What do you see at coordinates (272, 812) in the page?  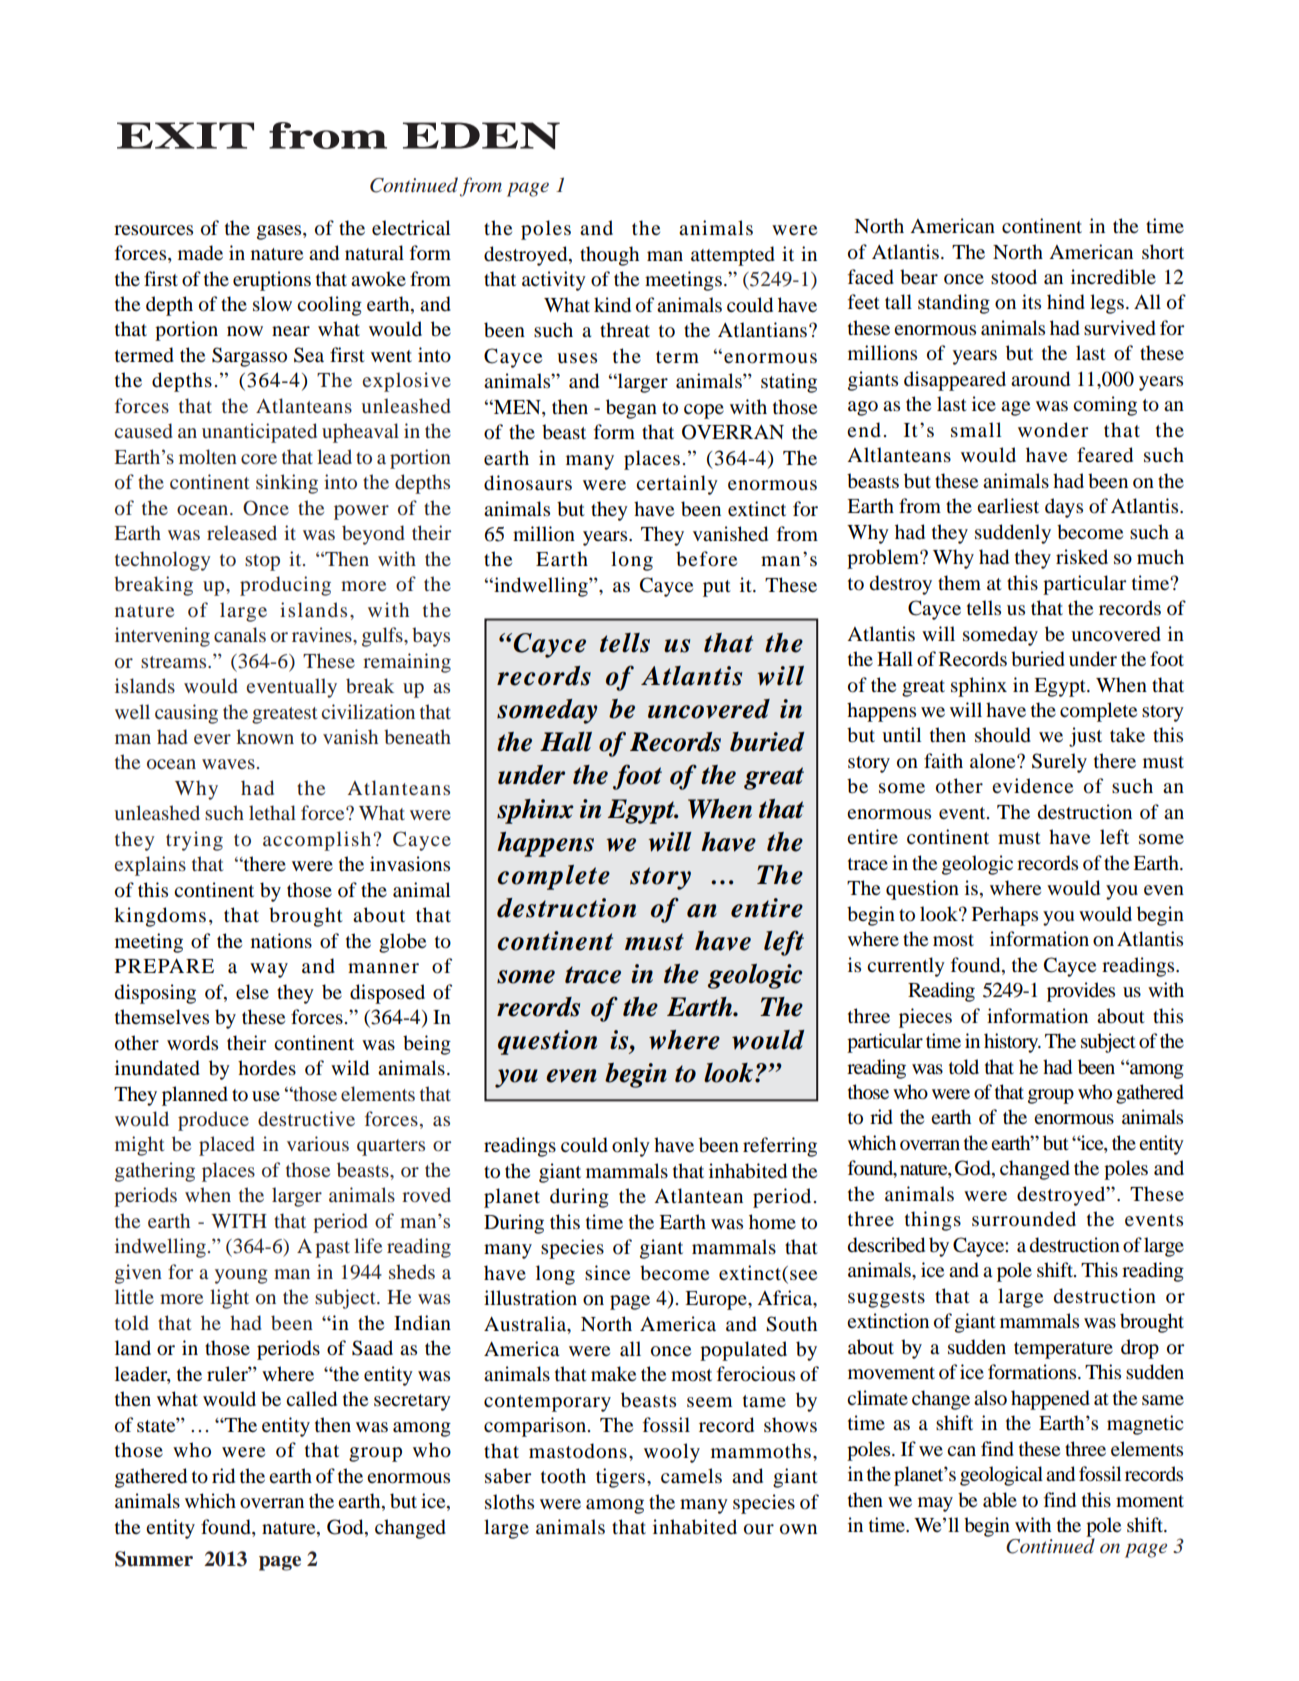 I see `lethal` at bounding box center [272, 812].
